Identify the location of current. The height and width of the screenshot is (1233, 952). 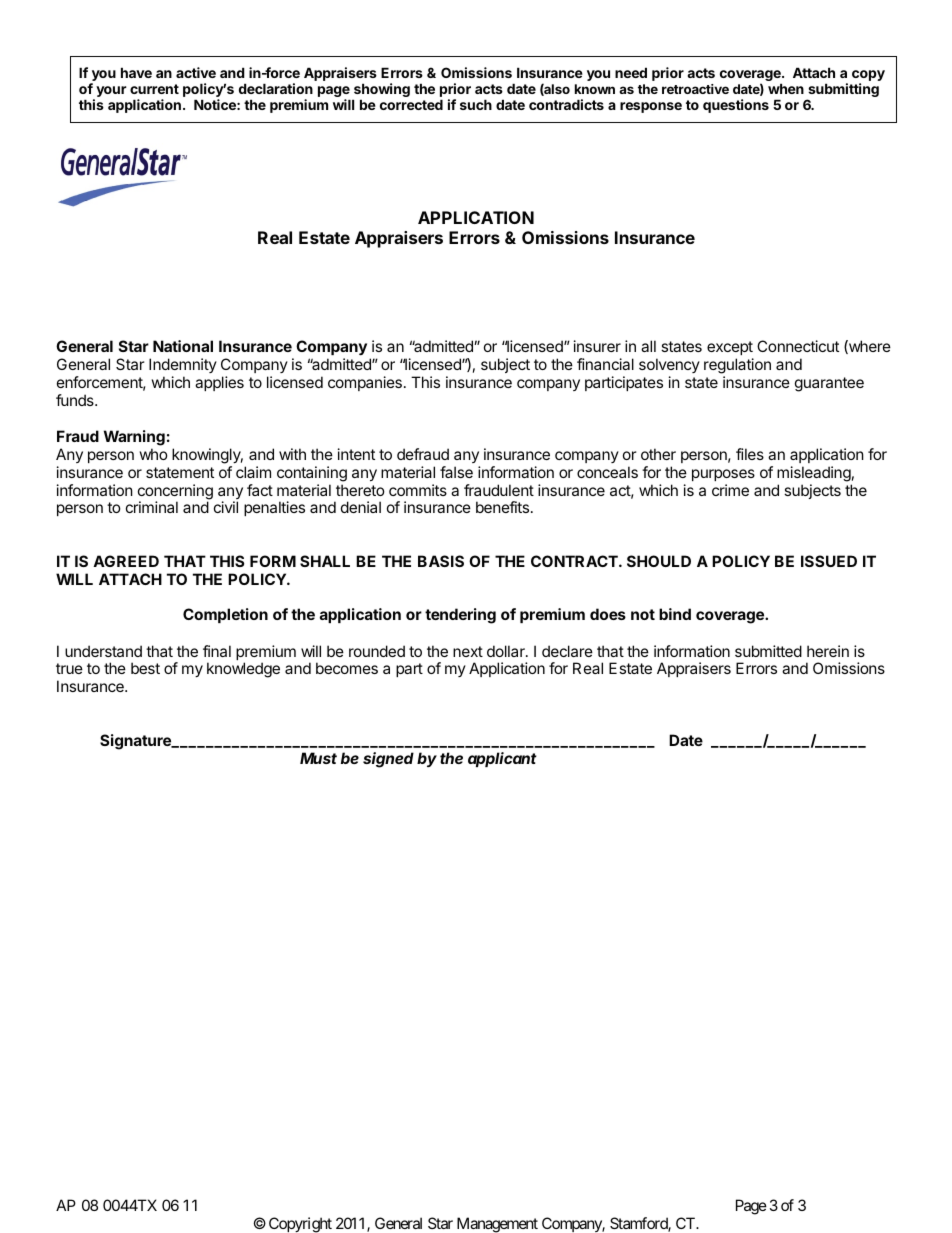
(154, 89).
